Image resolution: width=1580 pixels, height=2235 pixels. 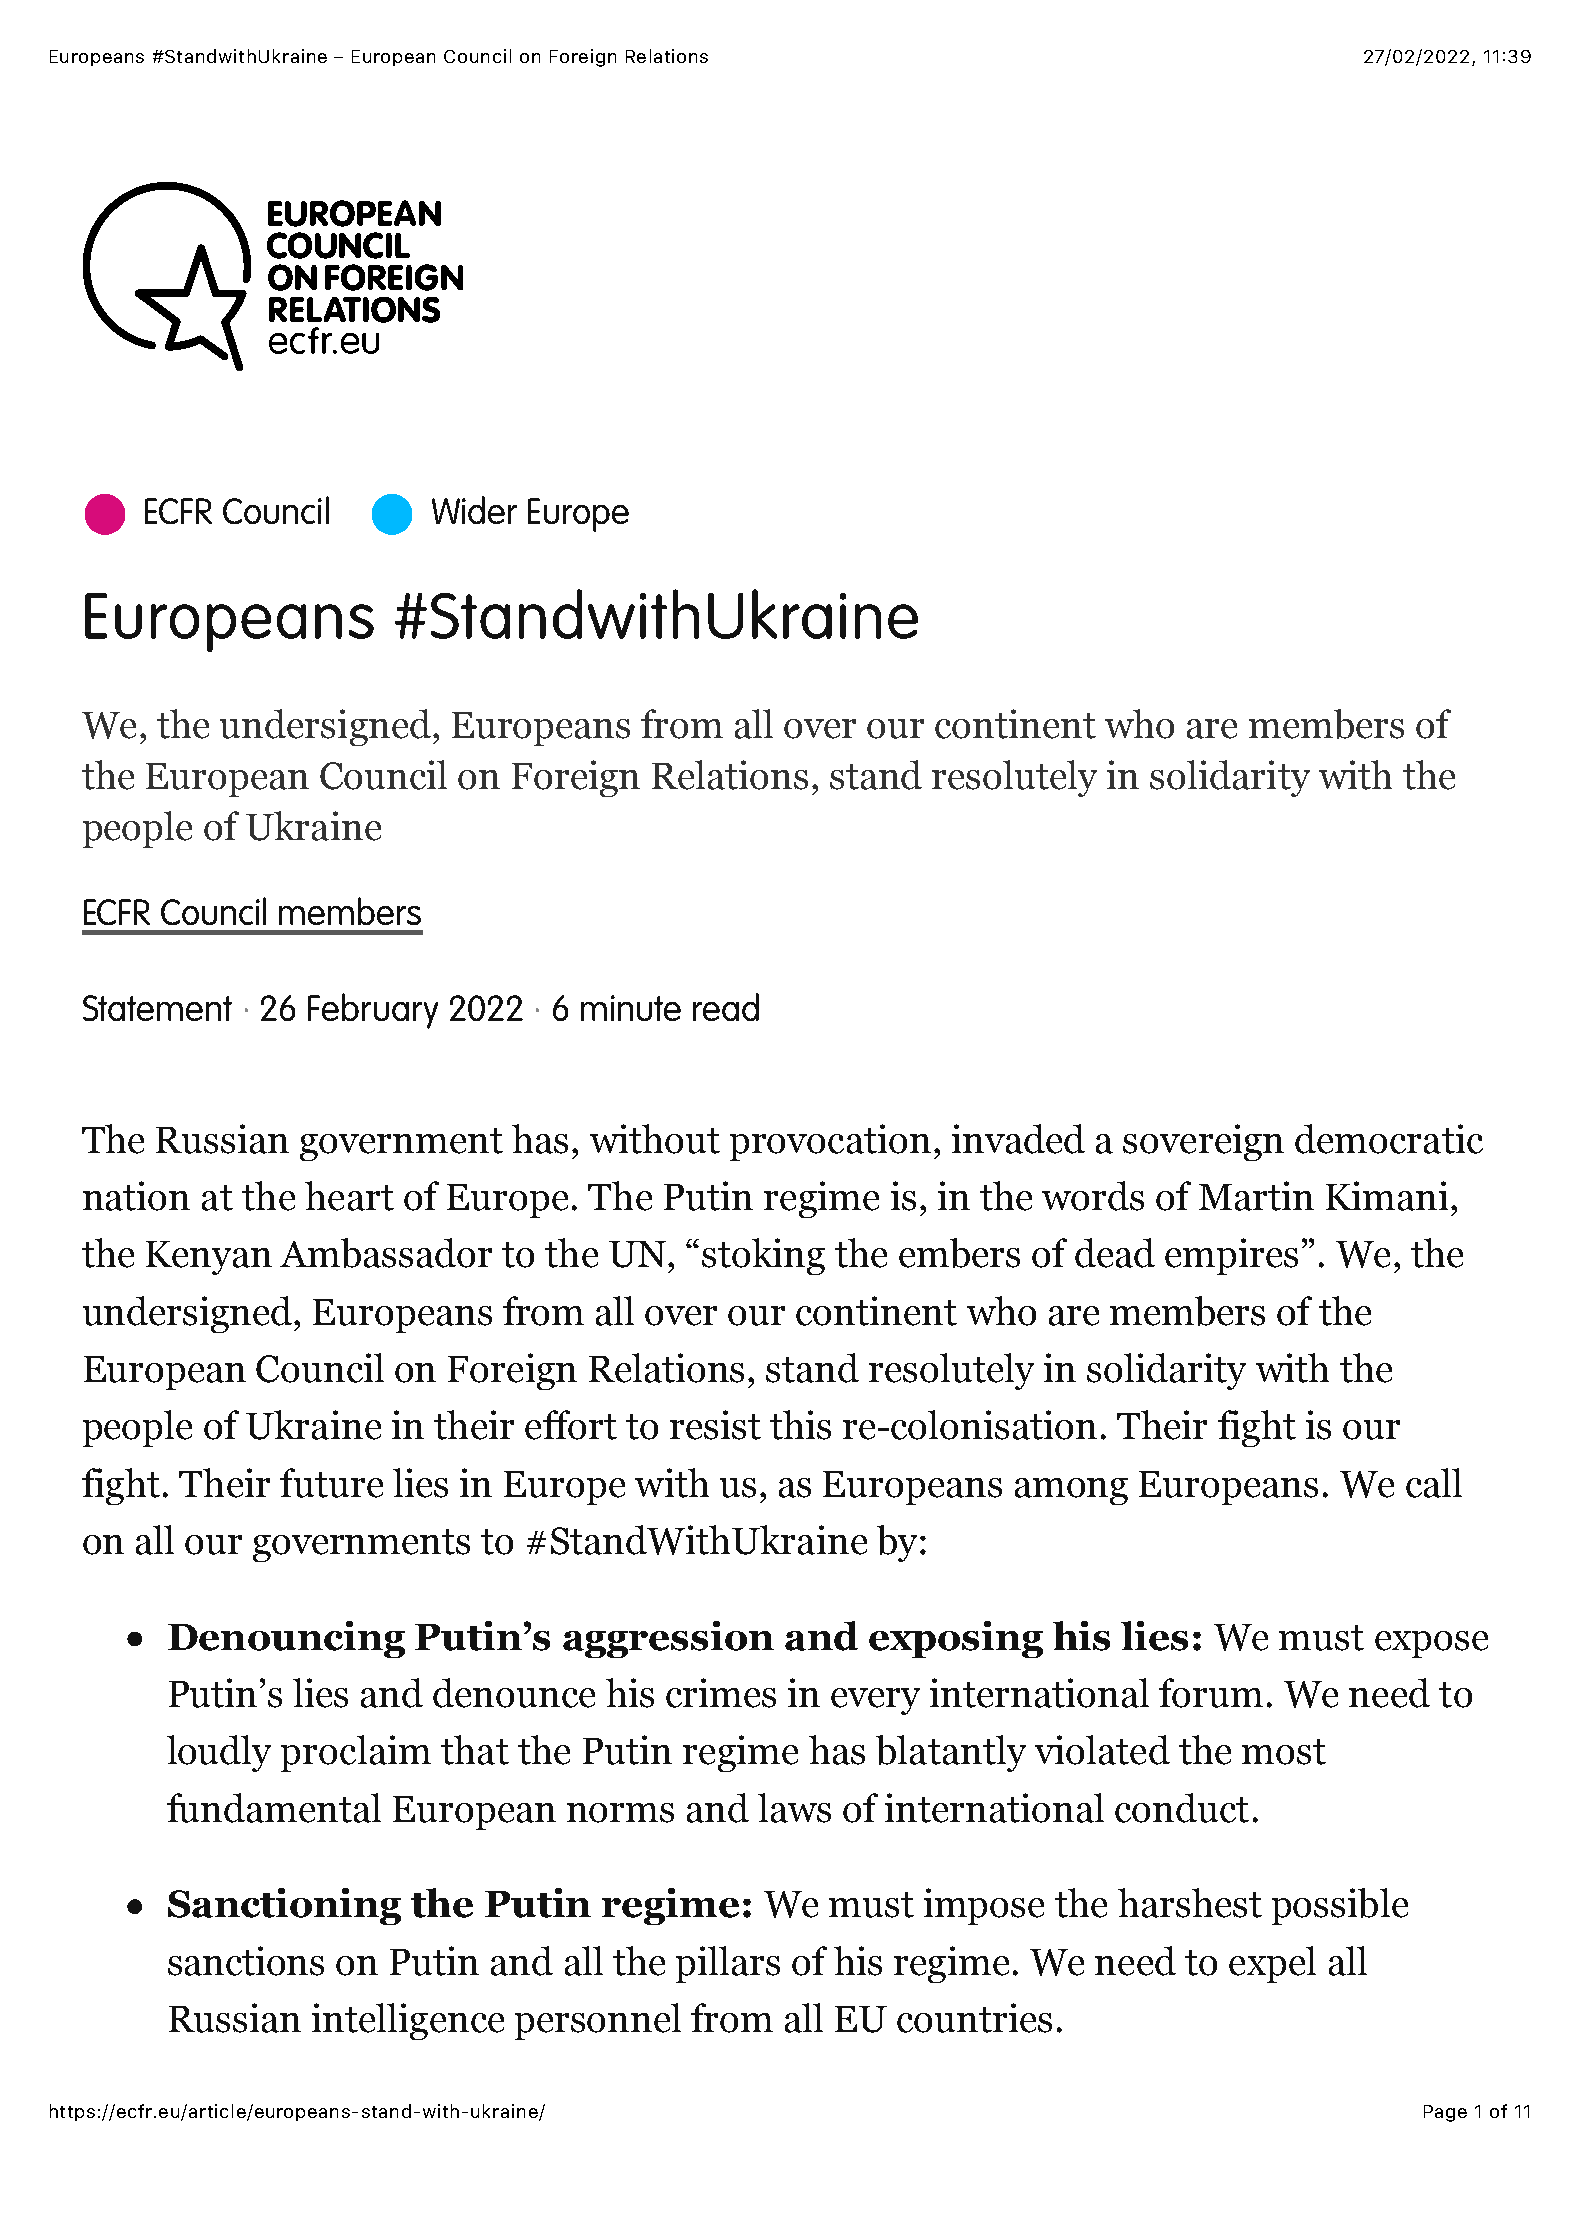 What do you see at coordinates (726, 1007) in the screenshot?
I see `read` at bounding box center [726, 1007].
